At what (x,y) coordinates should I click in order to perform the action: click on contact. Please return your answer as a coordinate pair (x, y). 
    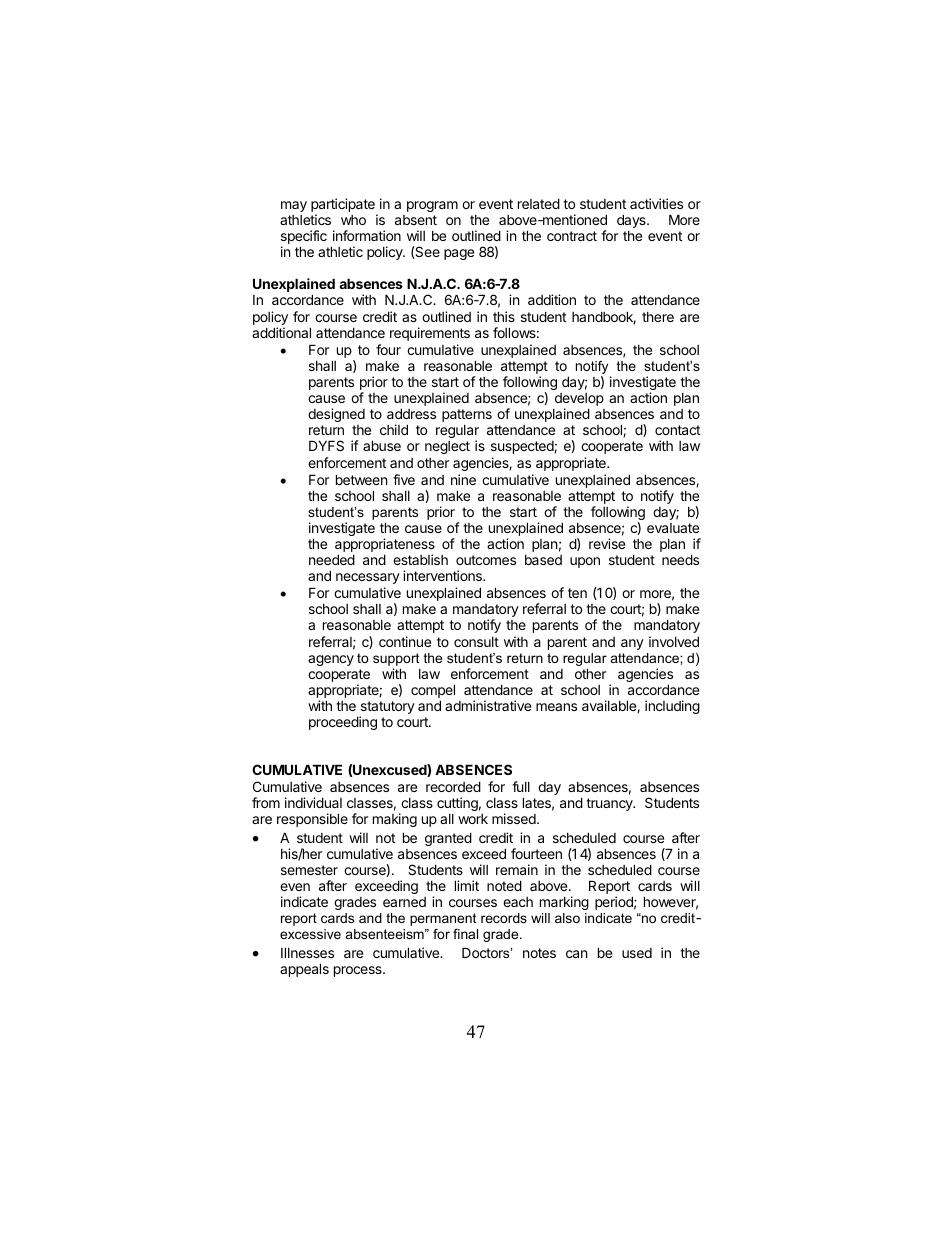
    Looking at the image, I should click on (677, 430).
